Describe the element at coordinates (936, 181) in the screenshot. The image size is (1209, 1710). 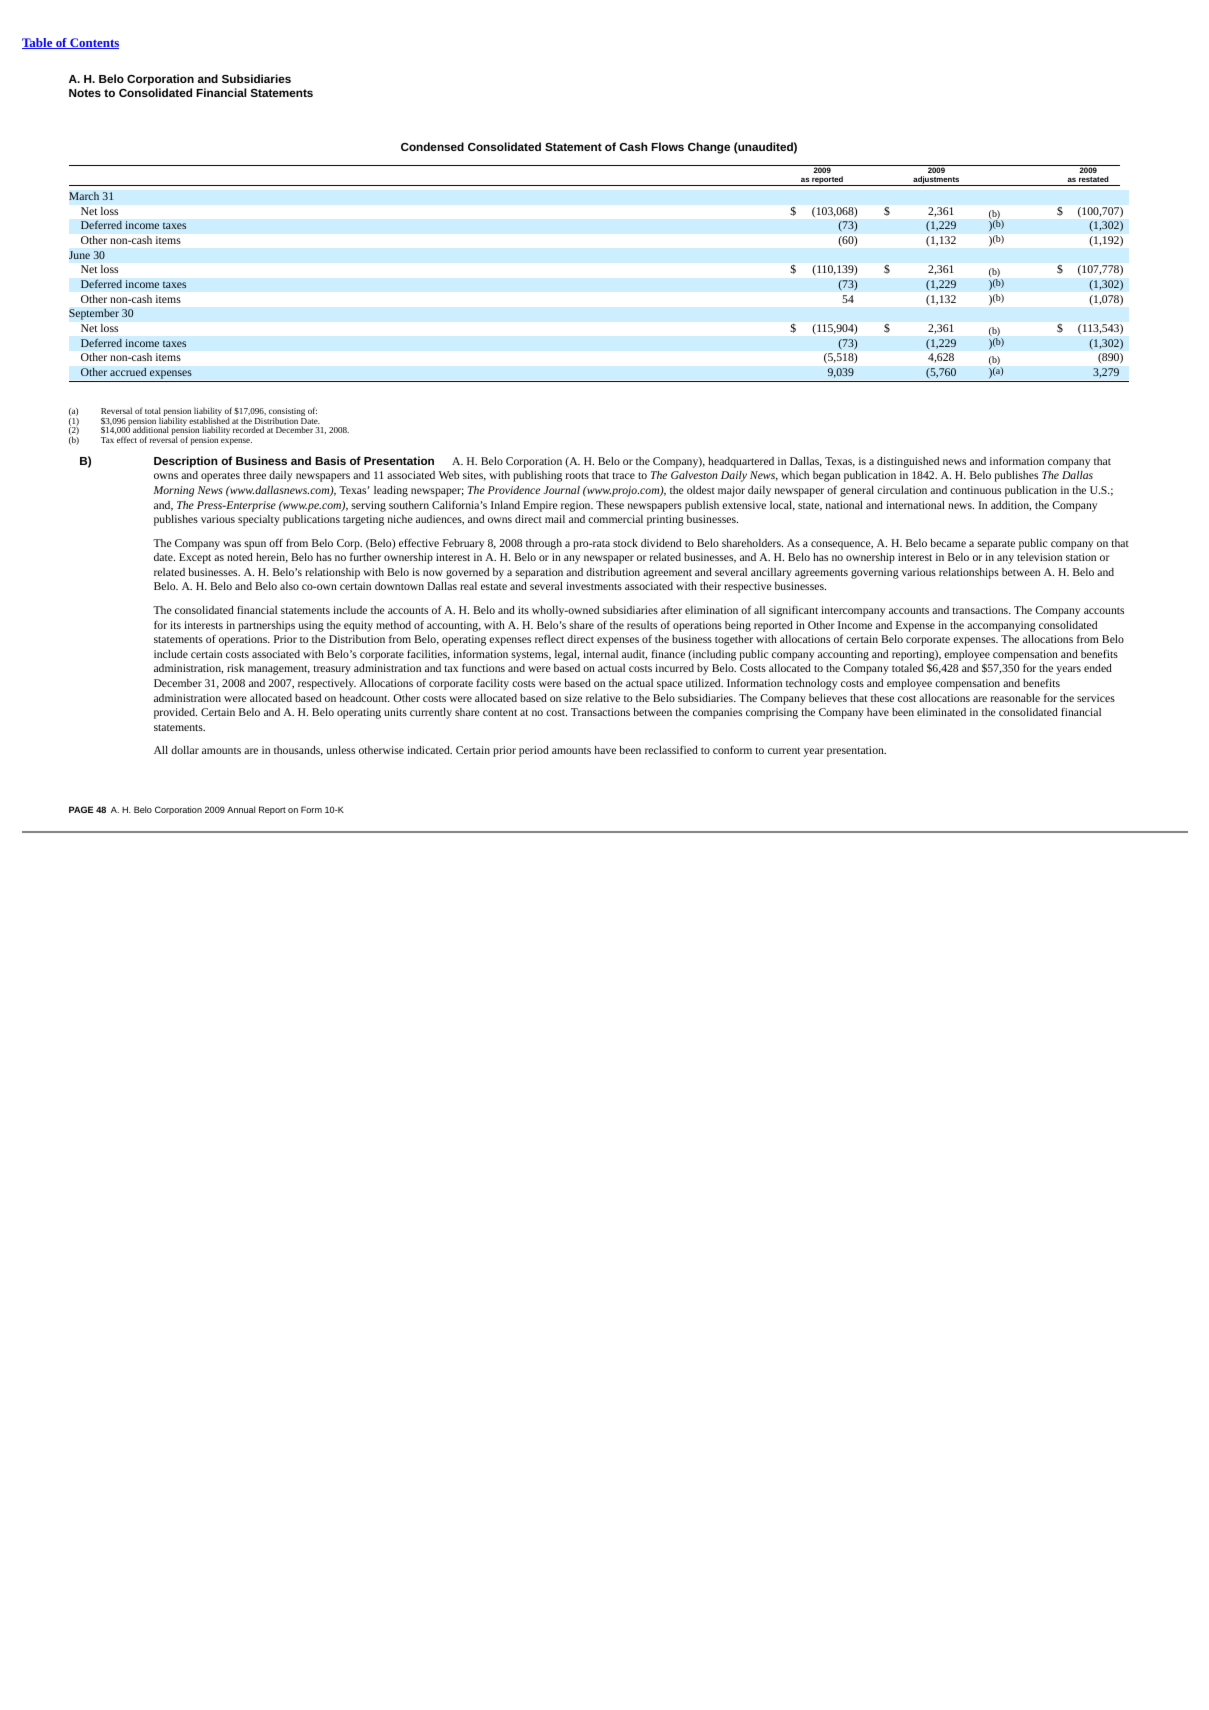
I see `adjustments` at that location.
